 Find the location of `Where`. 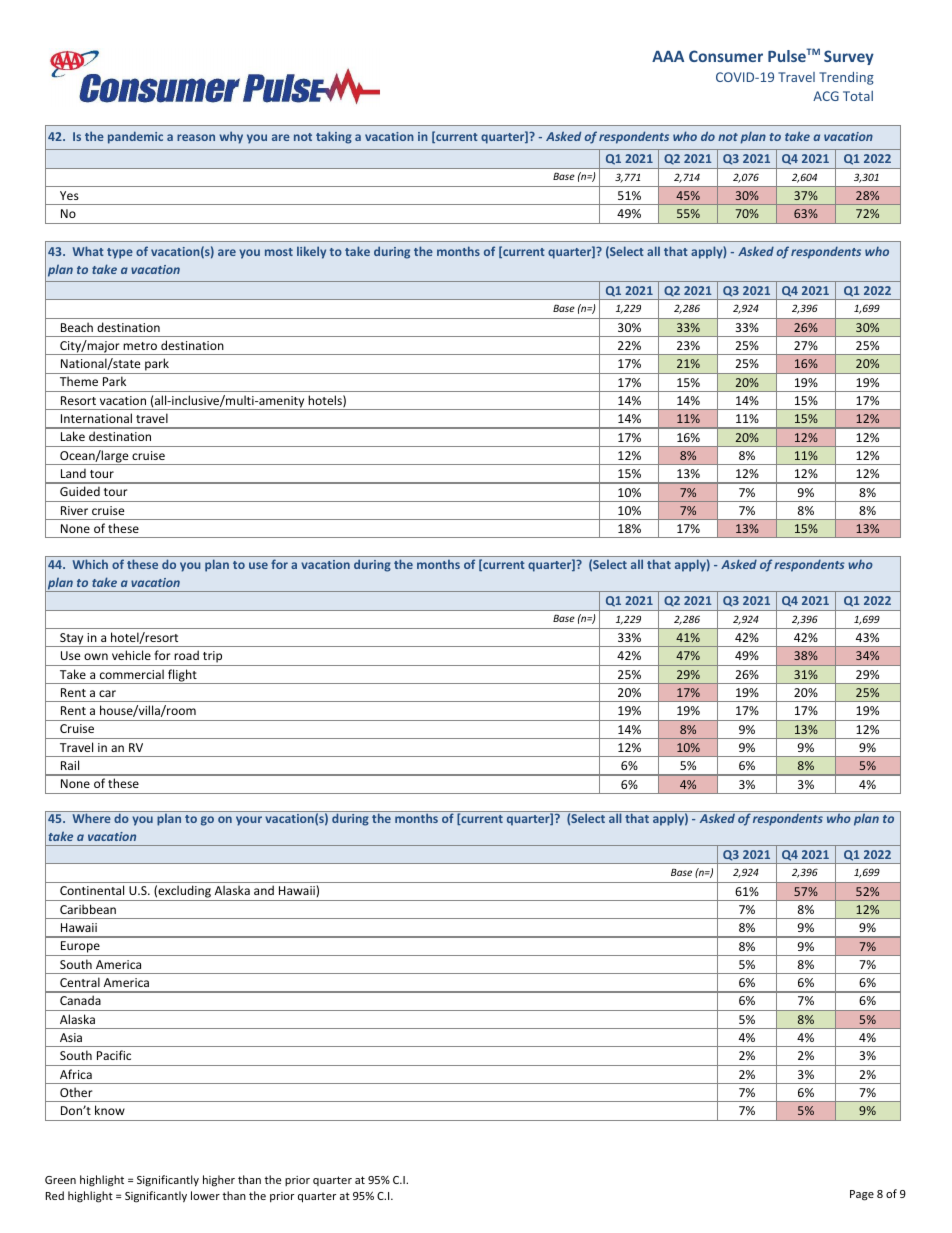

Where is located at coordinates (92, 818).
